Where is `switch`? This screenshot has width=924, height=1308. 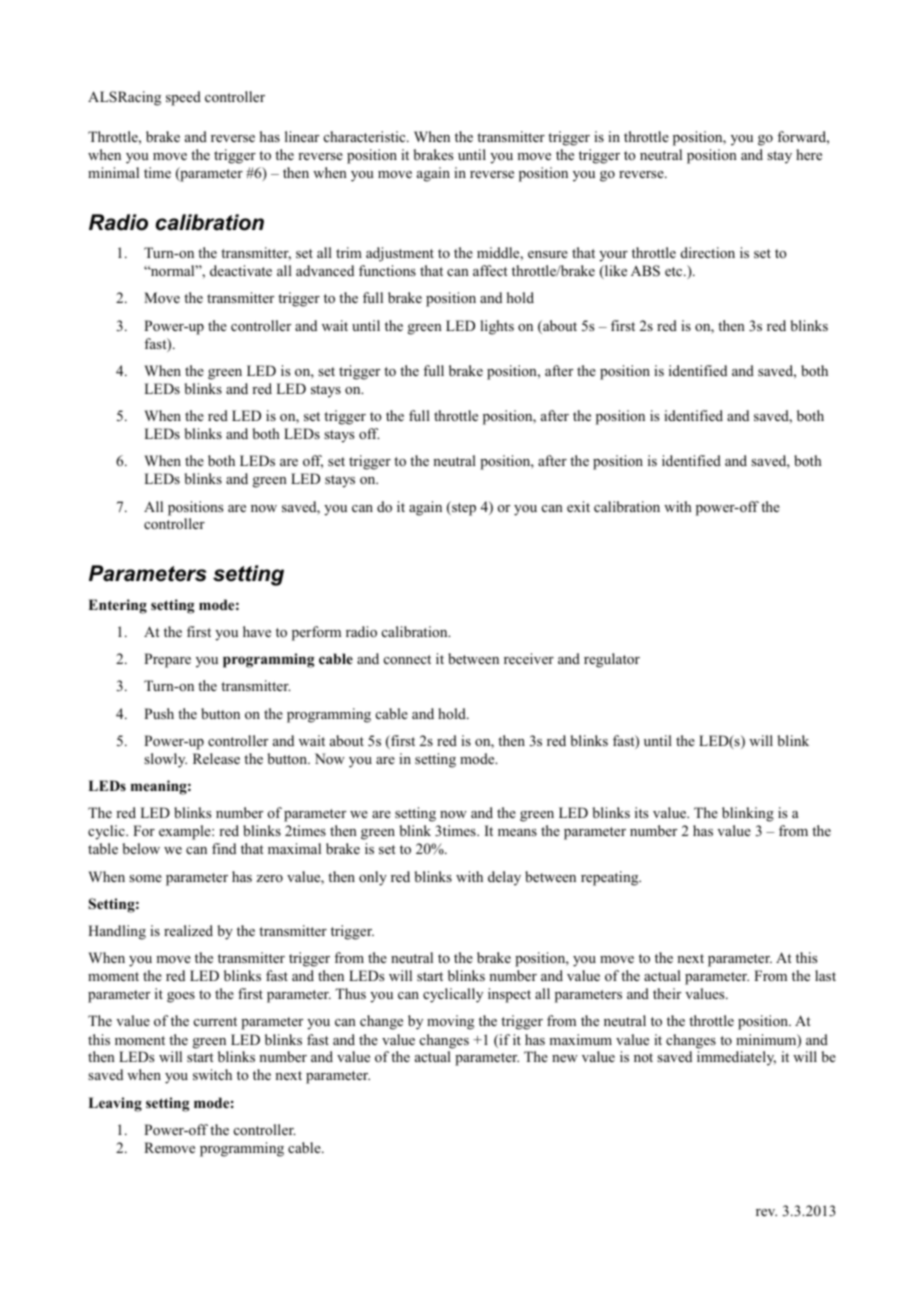 switch is located at coordinates (212, 1074).
